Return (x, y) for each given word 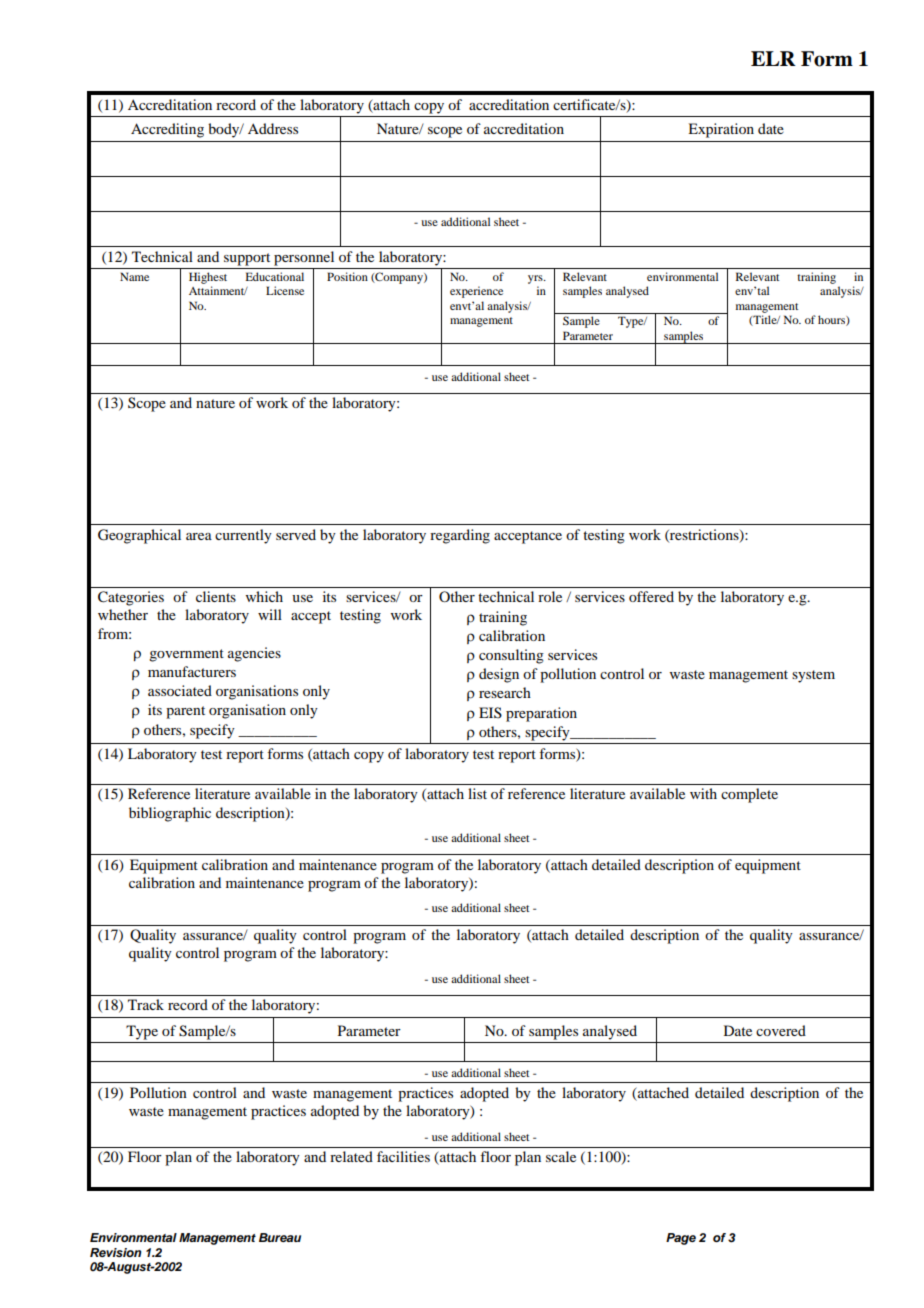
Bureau (280, 1237)
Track (146, 1004)
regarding (460, 536)
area (199, 536)
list (477, 793)
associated (180, 690)
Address (273, 128)
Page (681, 1239)
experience (476, 292)
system (813, 676)
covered (781, 1030)
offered (651, 596)
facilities (403, 1156)
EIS (490, 712)
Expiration (721, 130)
